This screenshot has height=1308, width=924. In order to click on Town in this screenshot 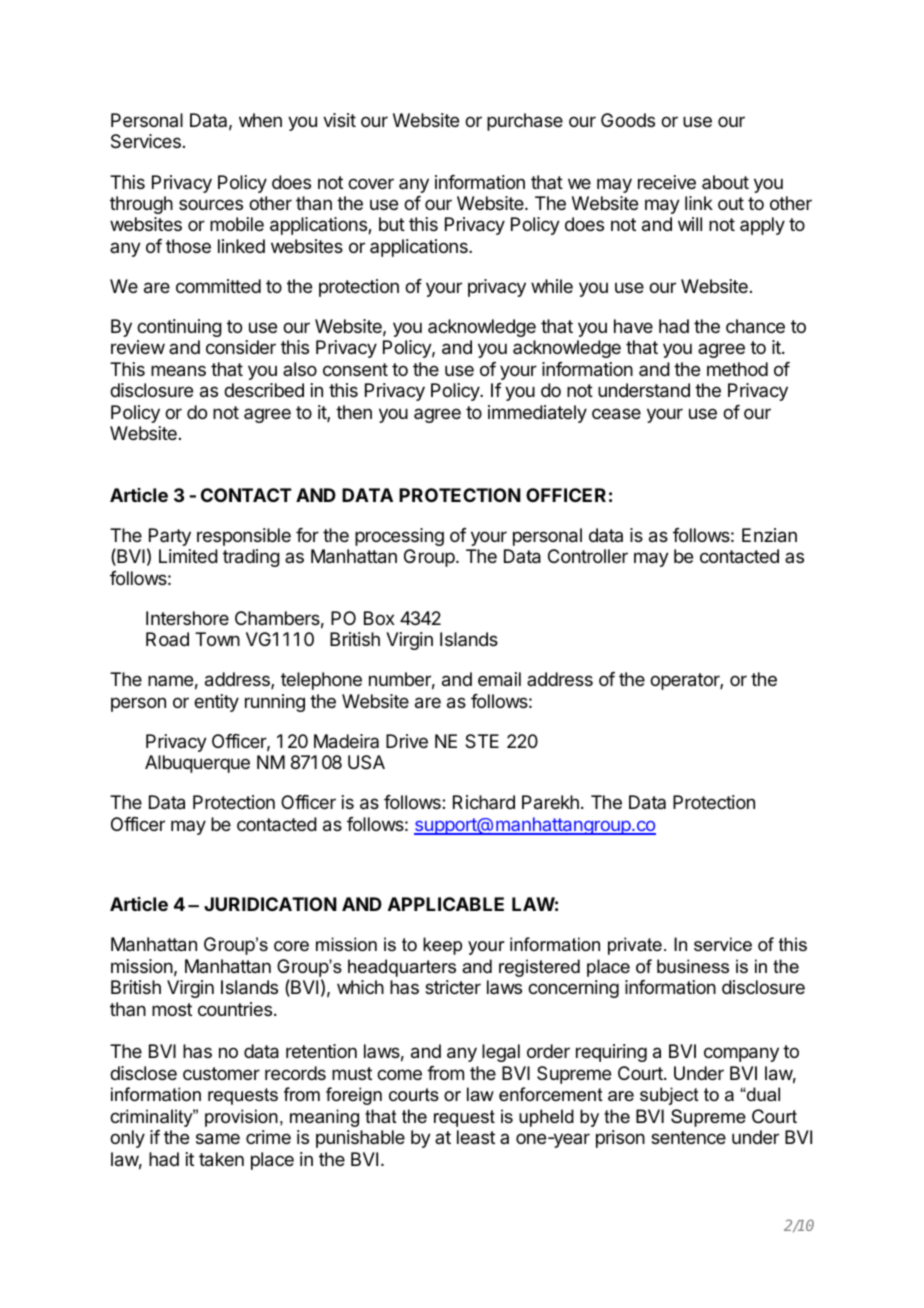, I will do `click(217, 639)`.
